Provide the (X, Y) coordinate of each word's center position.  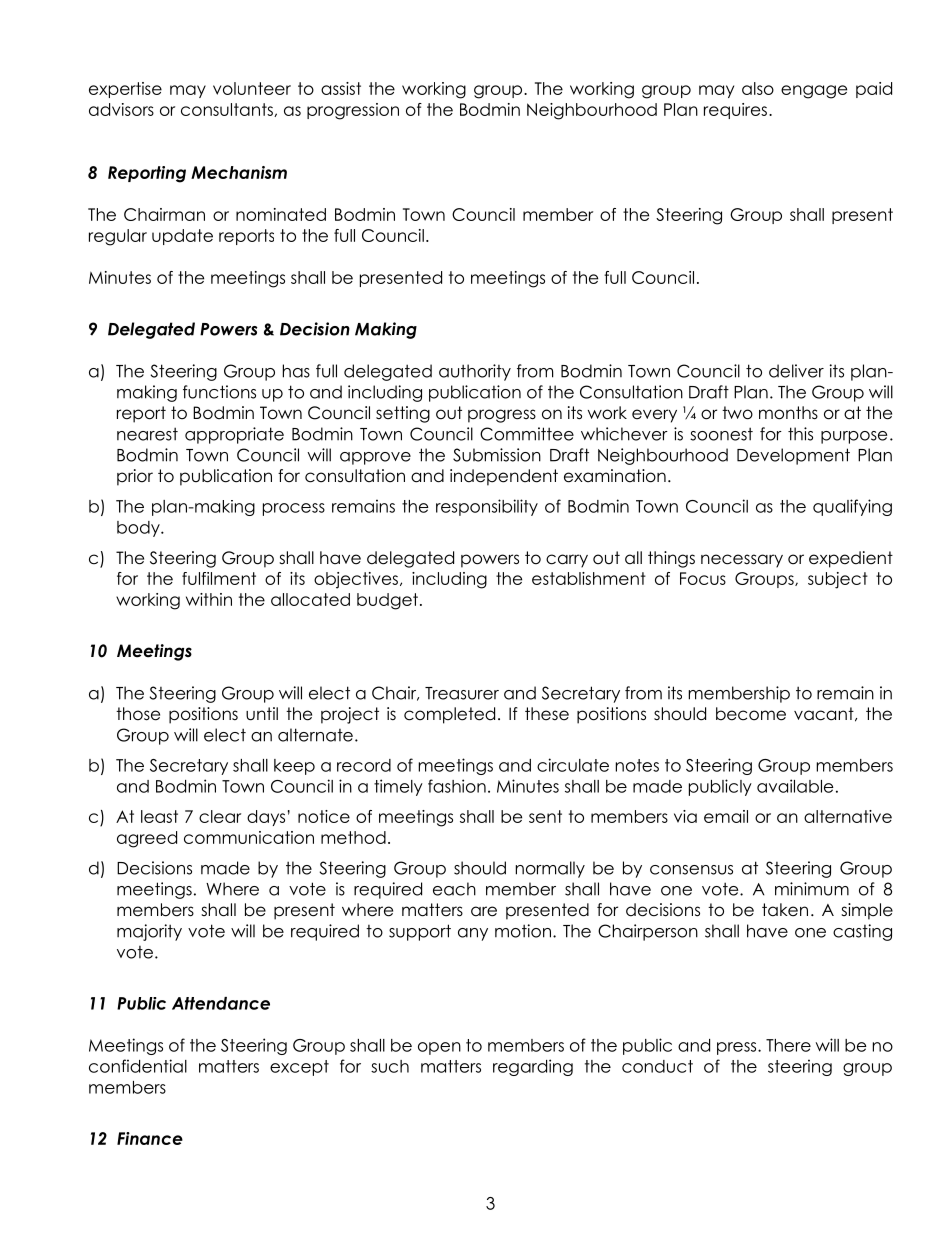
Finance (150, 1138)
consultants (228, 110)
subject (838, 580)
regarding (533, 1067)
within (209, 599)
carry (567, 561)
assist (341, 88)
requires (735, 111)
